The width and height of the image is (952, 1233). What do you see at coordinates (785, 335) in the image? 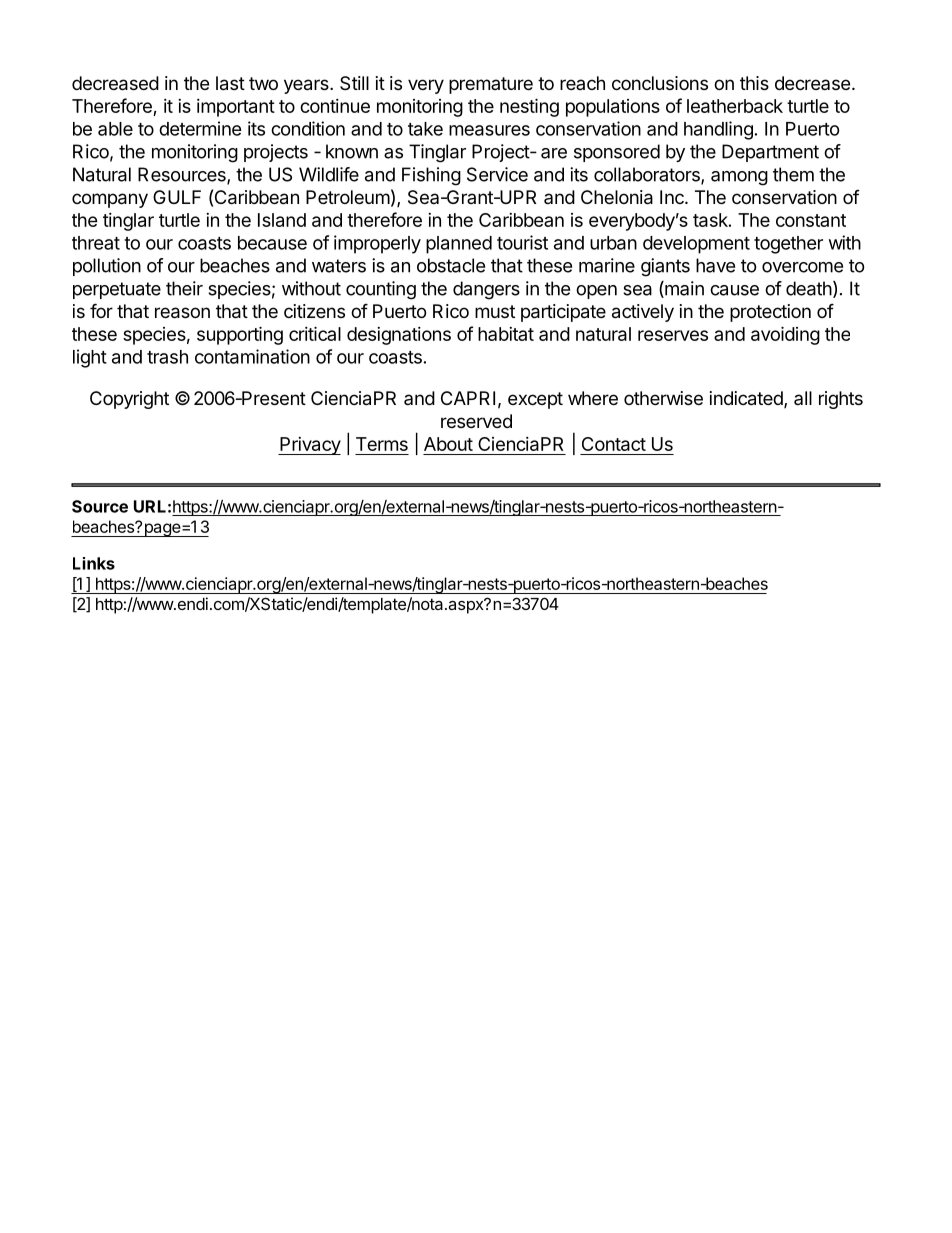
I see `avoiding` at bounding box center [785, 335].
